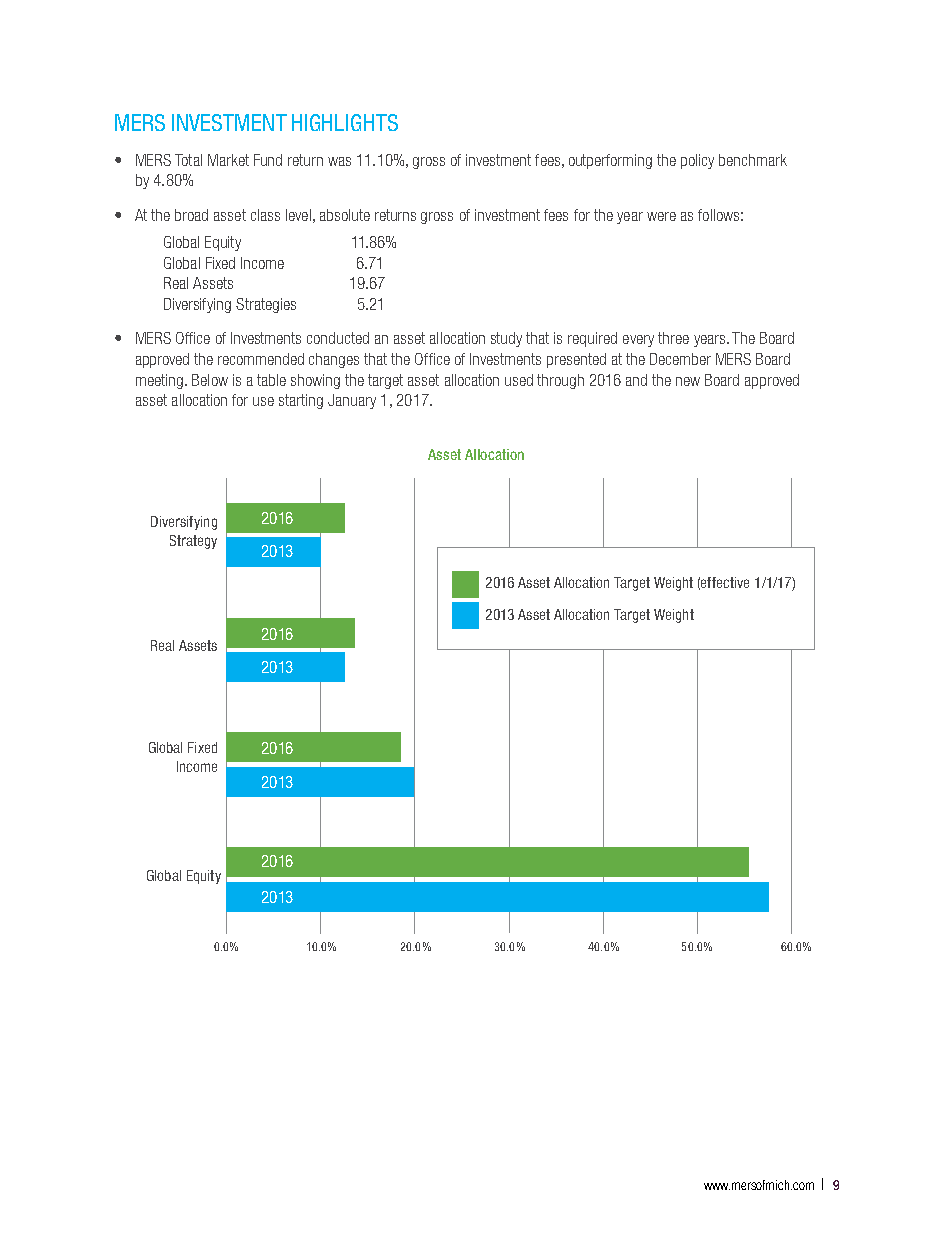 This screenshot has height=1233, width=952. What do you see at coordinates (345, 215) in the screenshot?
I see `absolute` at bounding box center [345, 215].
